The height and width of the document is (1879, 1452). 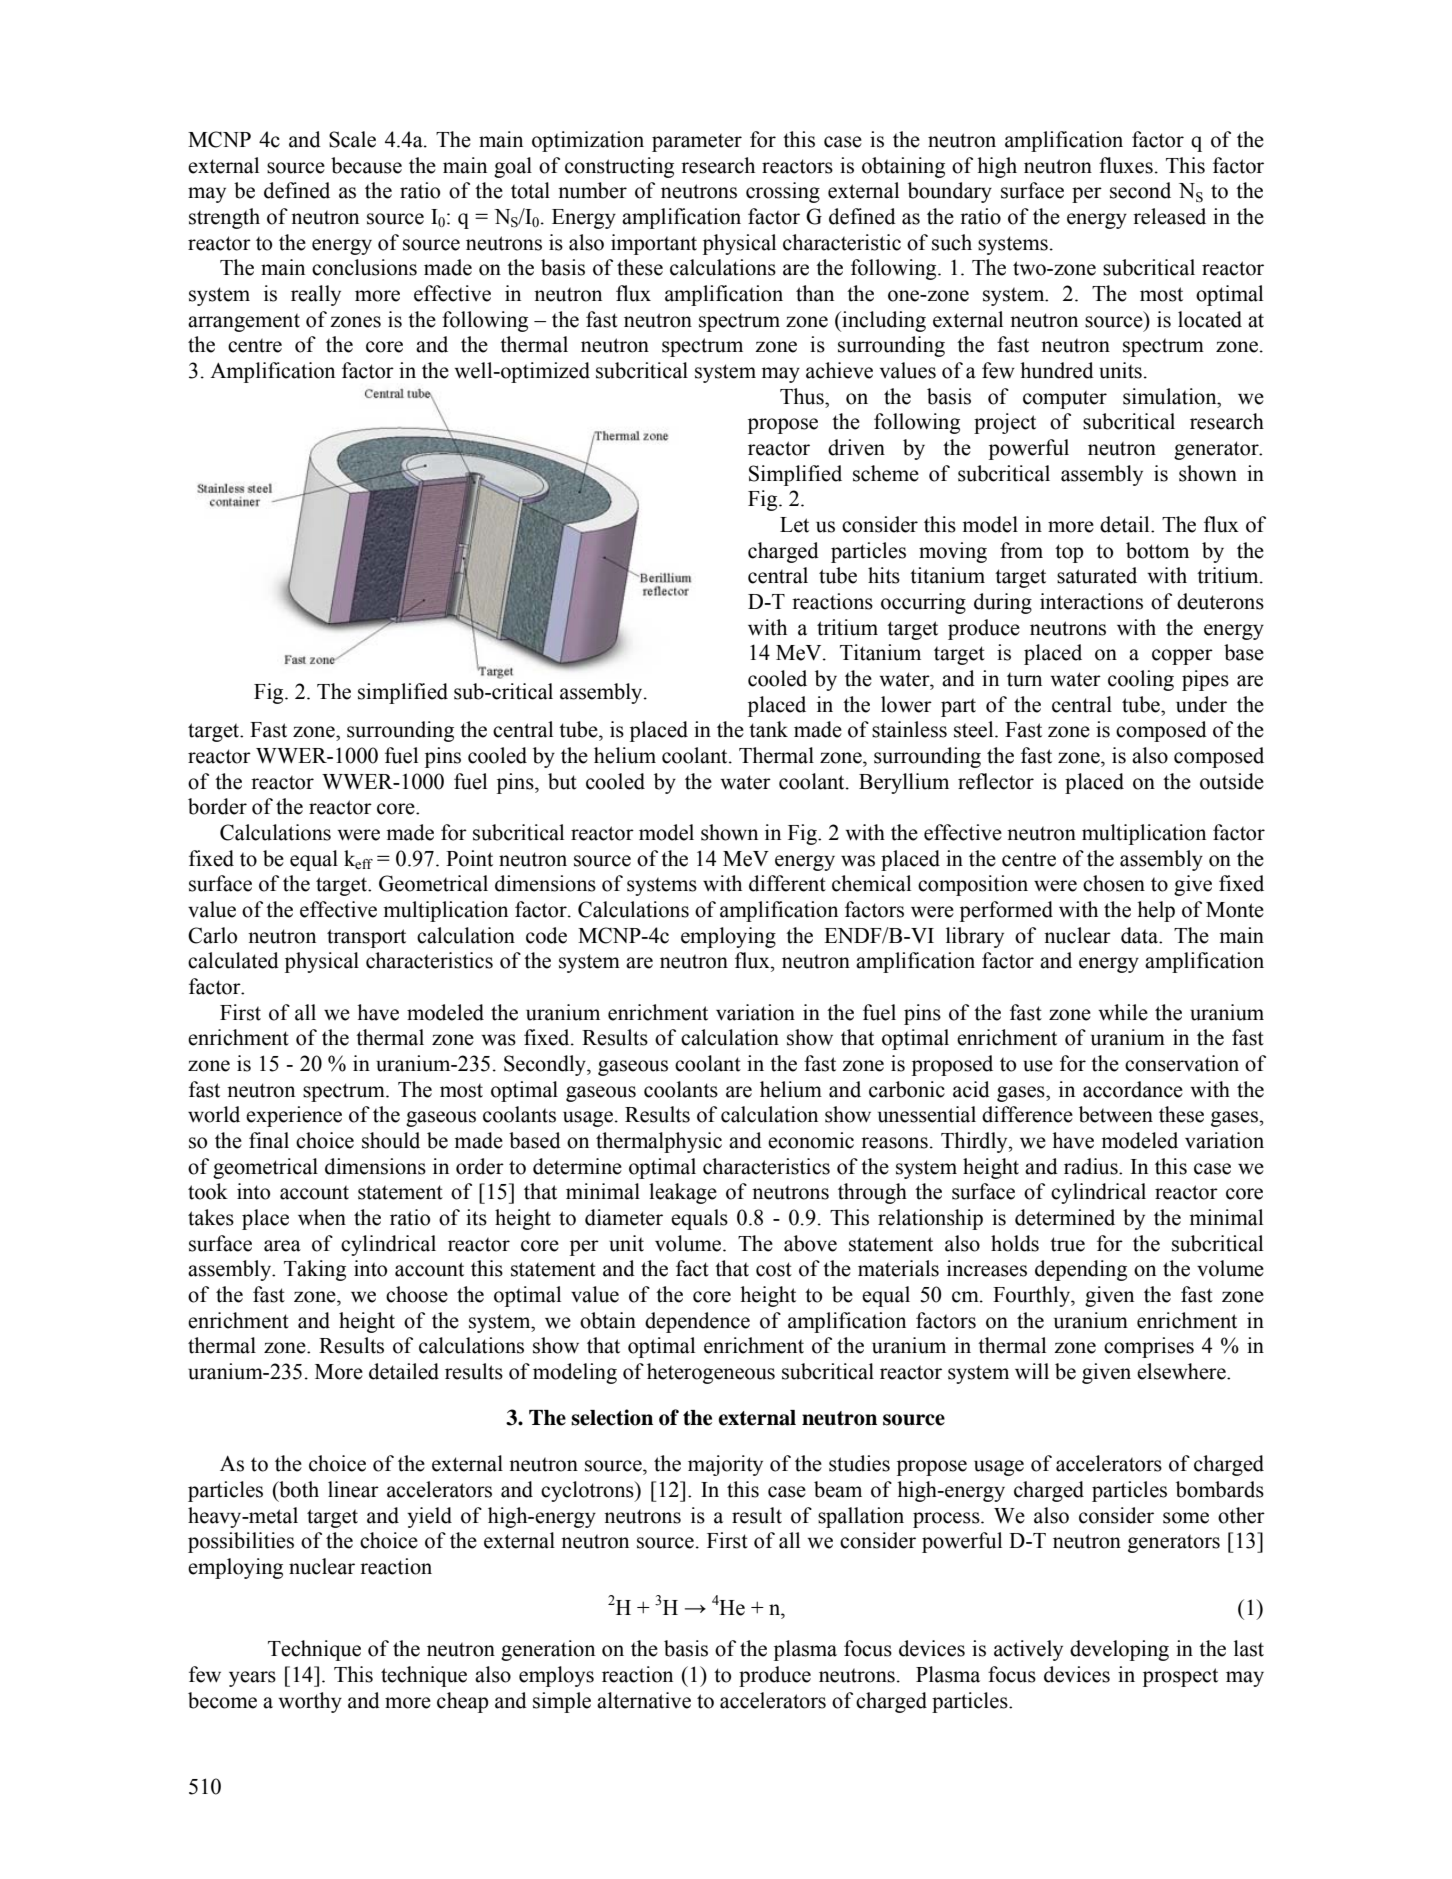 I want to click on transport, so click(x=366, y=938).
